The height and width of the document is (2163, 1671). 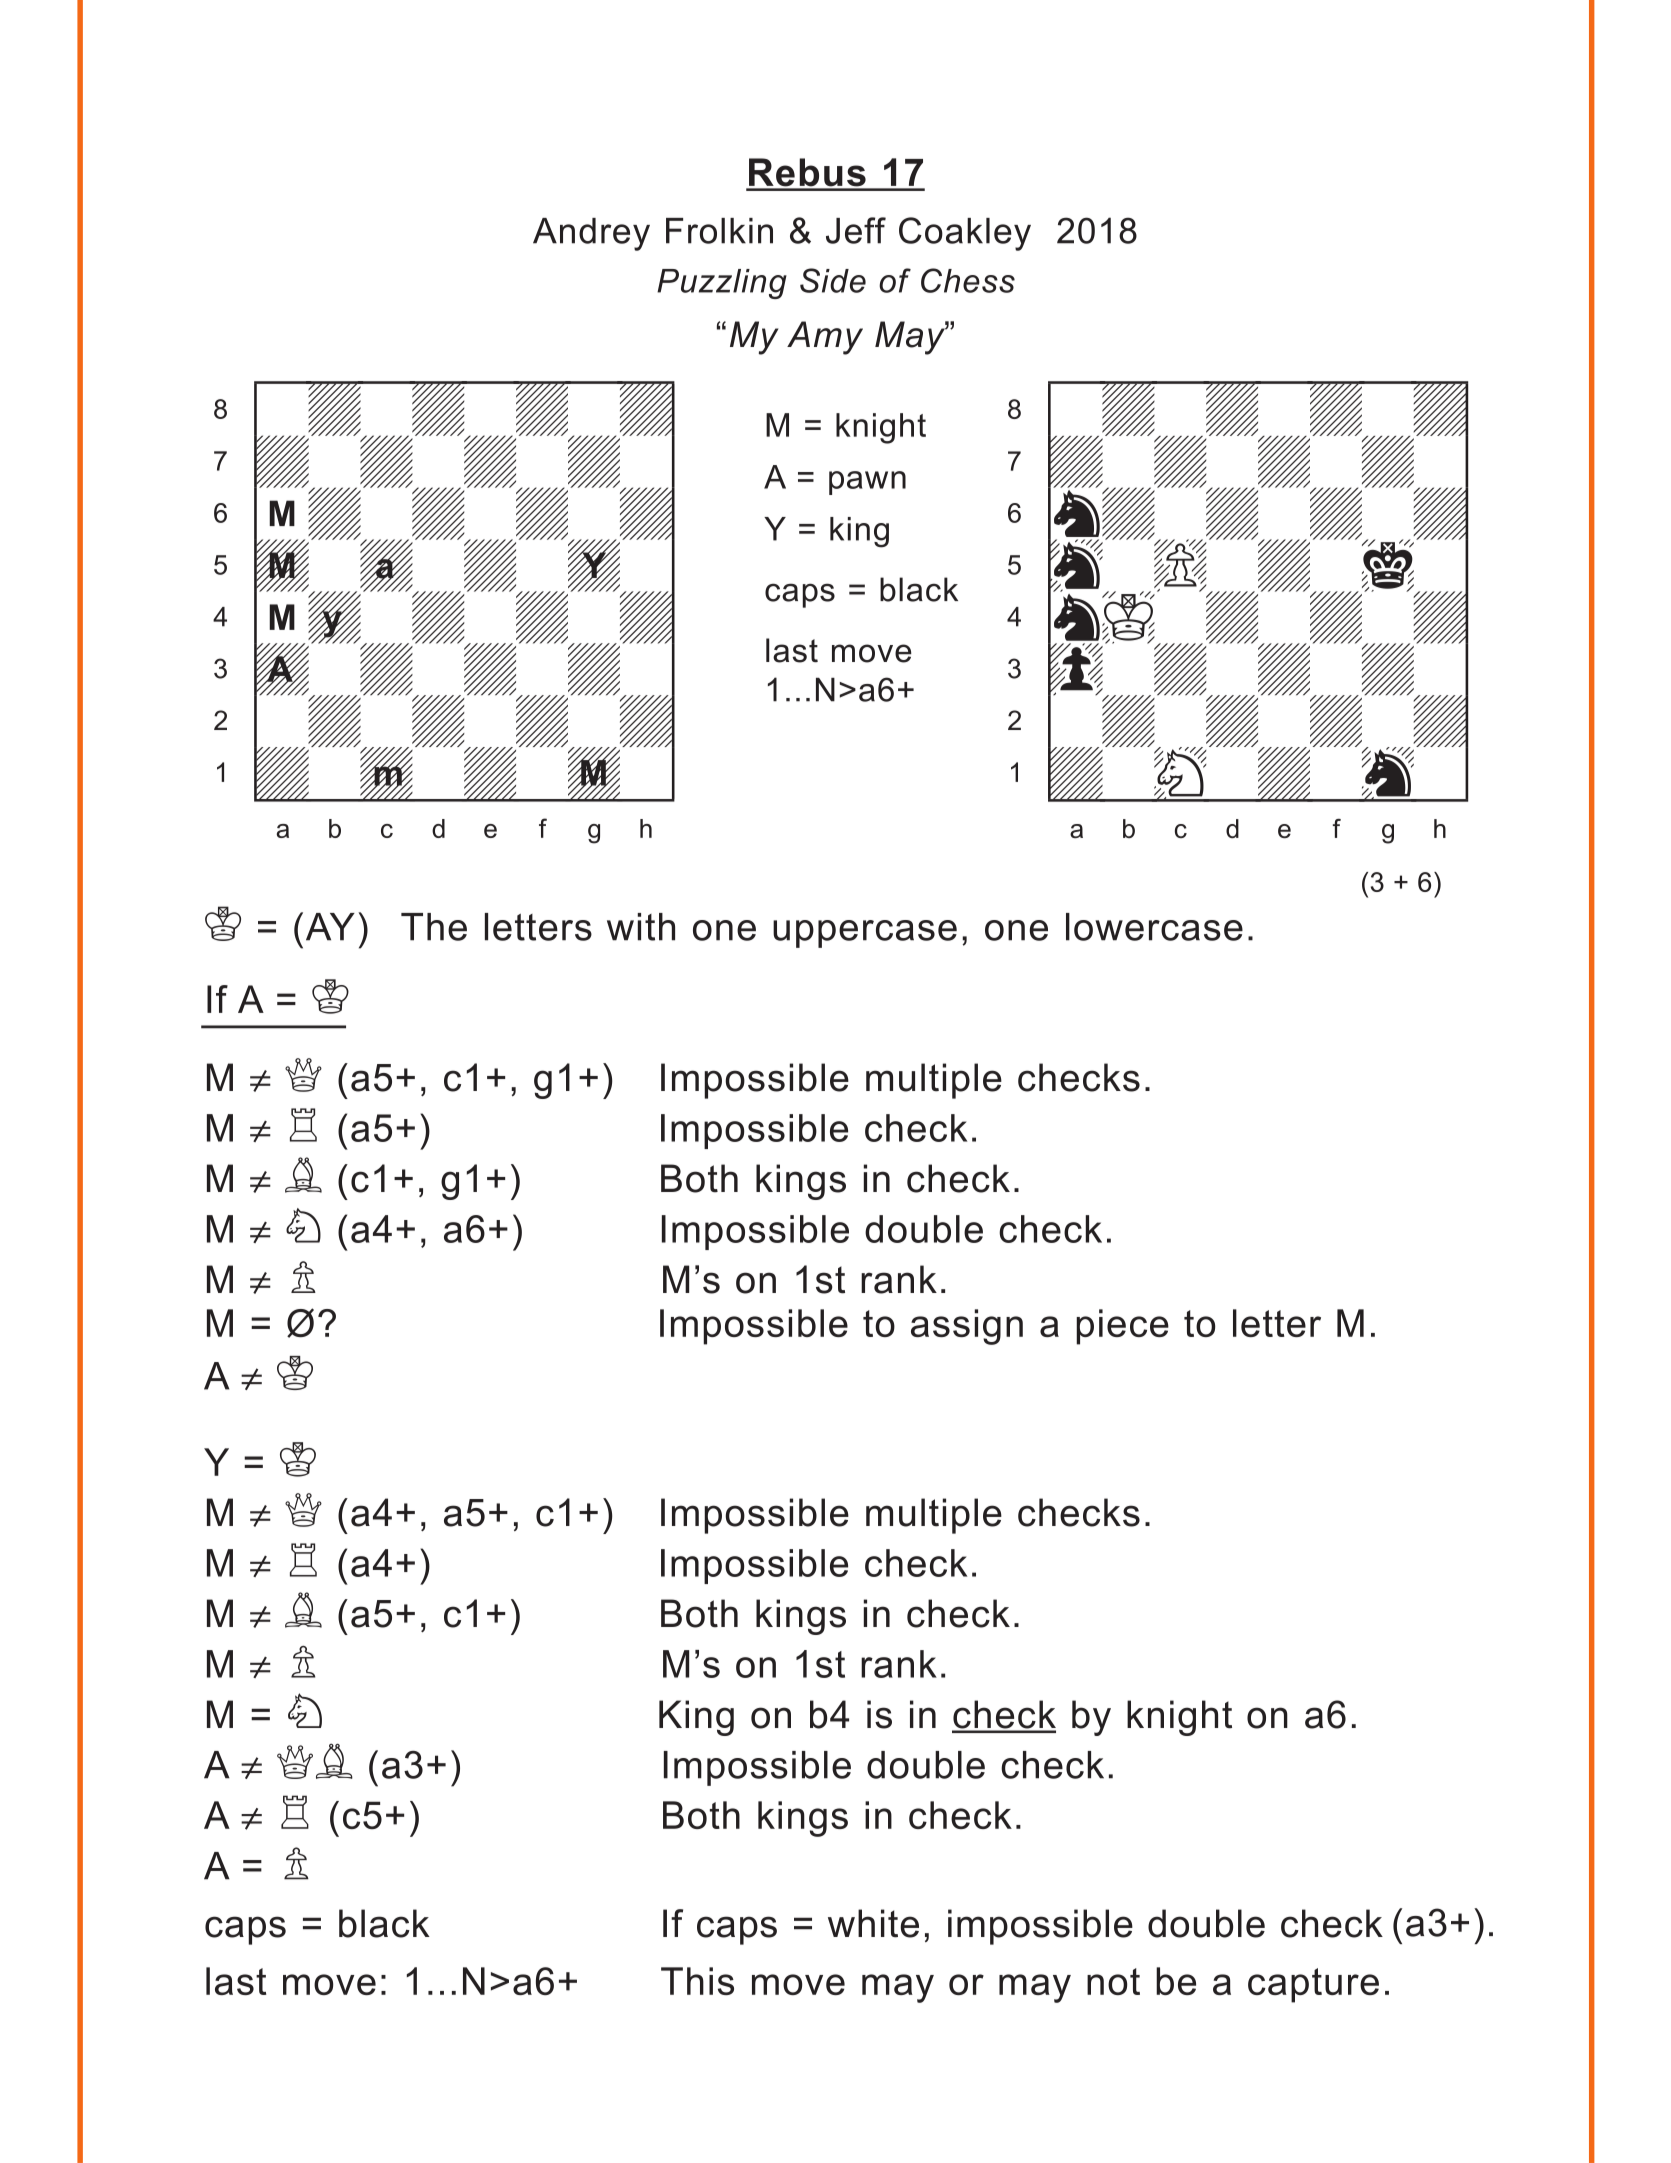 What do you see at coordinates (641, 927) in the document?
I see `with` at bounding box center [641, 927].
